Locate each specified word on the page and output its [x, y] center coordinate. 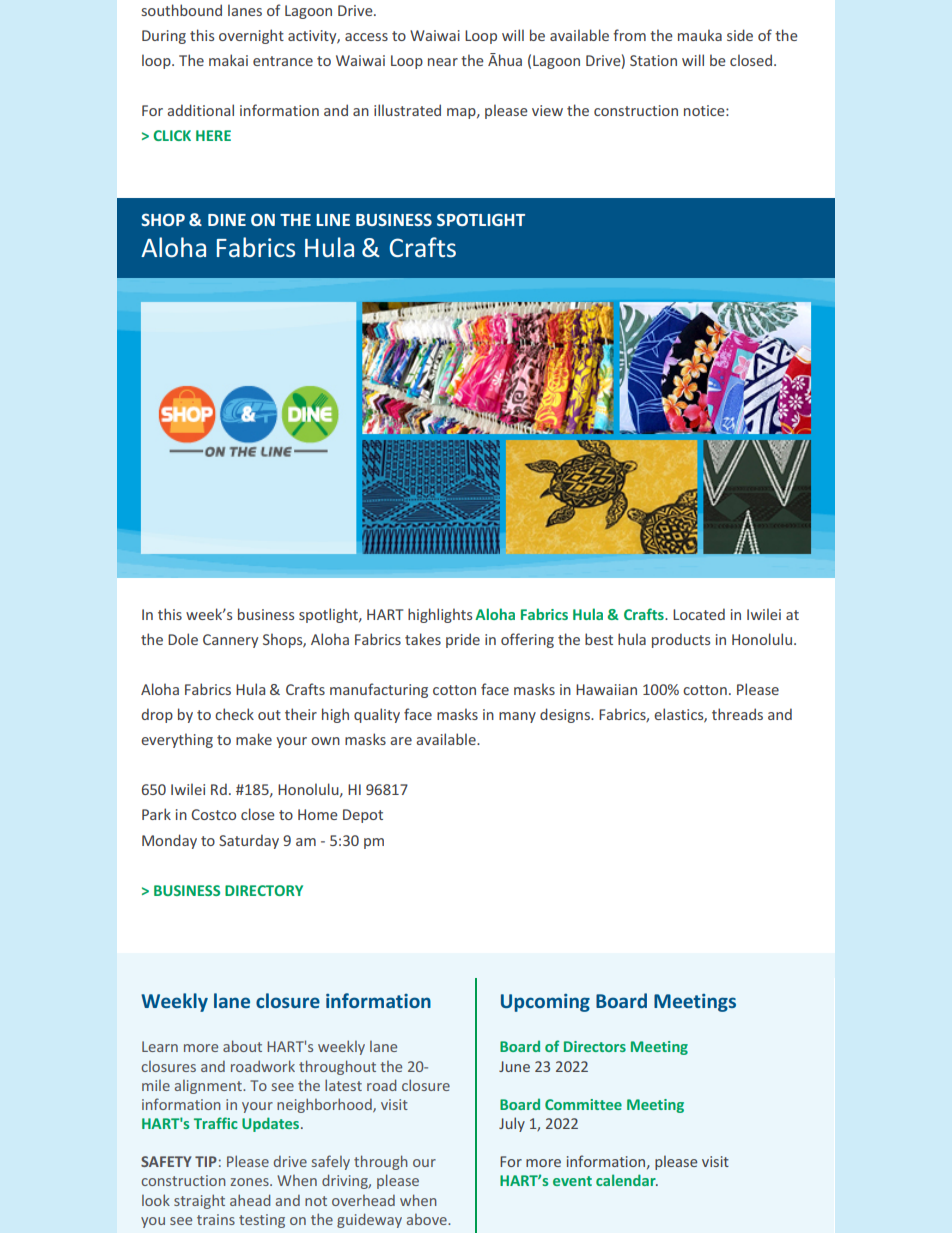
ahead [250, 1200]
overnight [251, 36]
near [443, 62]
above [428, 1219]
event [572, 1181]
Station [653, 60]
